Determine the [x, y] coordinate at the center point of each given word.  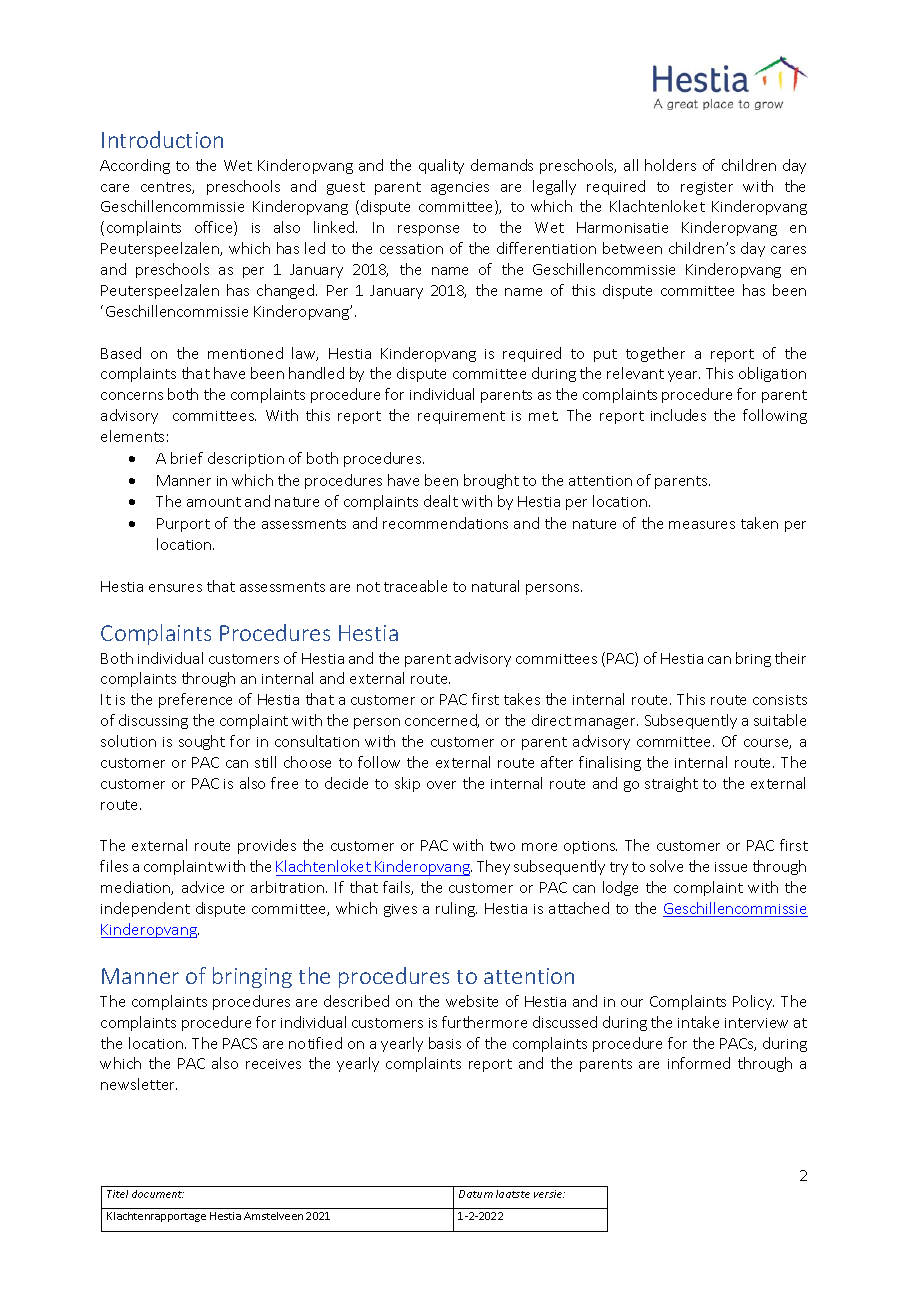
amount [214, 502]
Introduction [162, 139]
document [158, 1194]
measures [702, 525]
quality [441, 166]
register [707, 188]
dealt [441, 501]
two [502, 846]
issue [731, 867]
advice [203, 887]
